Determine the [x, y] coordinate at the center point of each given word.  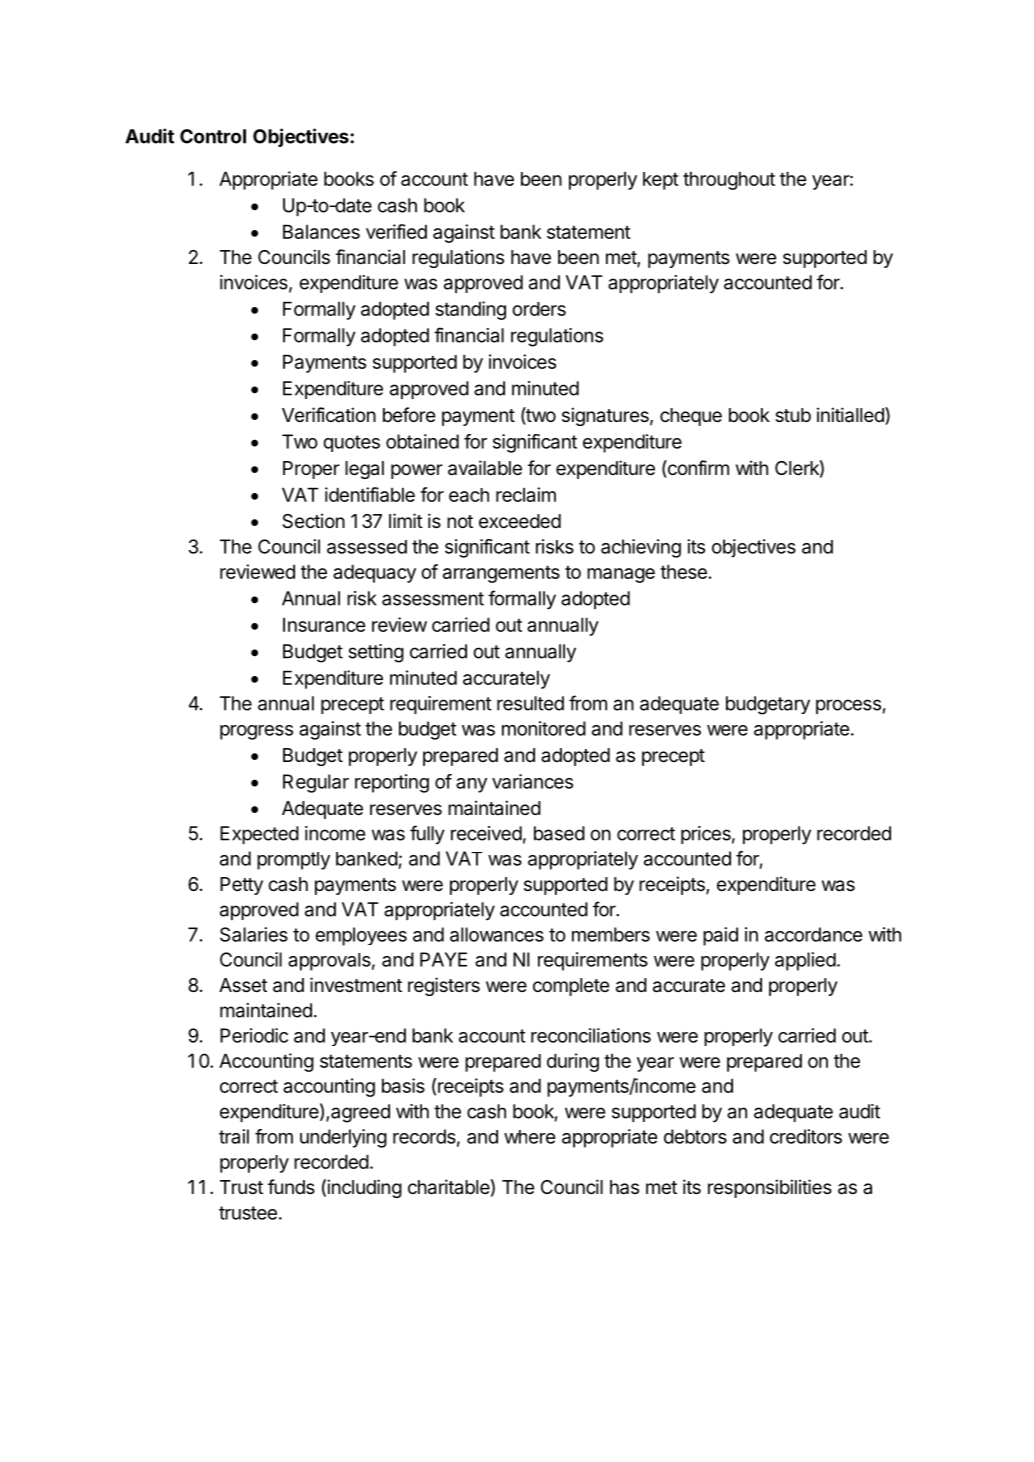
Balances [321, 231]
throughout [729, 180]
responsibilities [770, 1188]
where [530, 1137]
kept [661, 181]
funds [291, 1186]
